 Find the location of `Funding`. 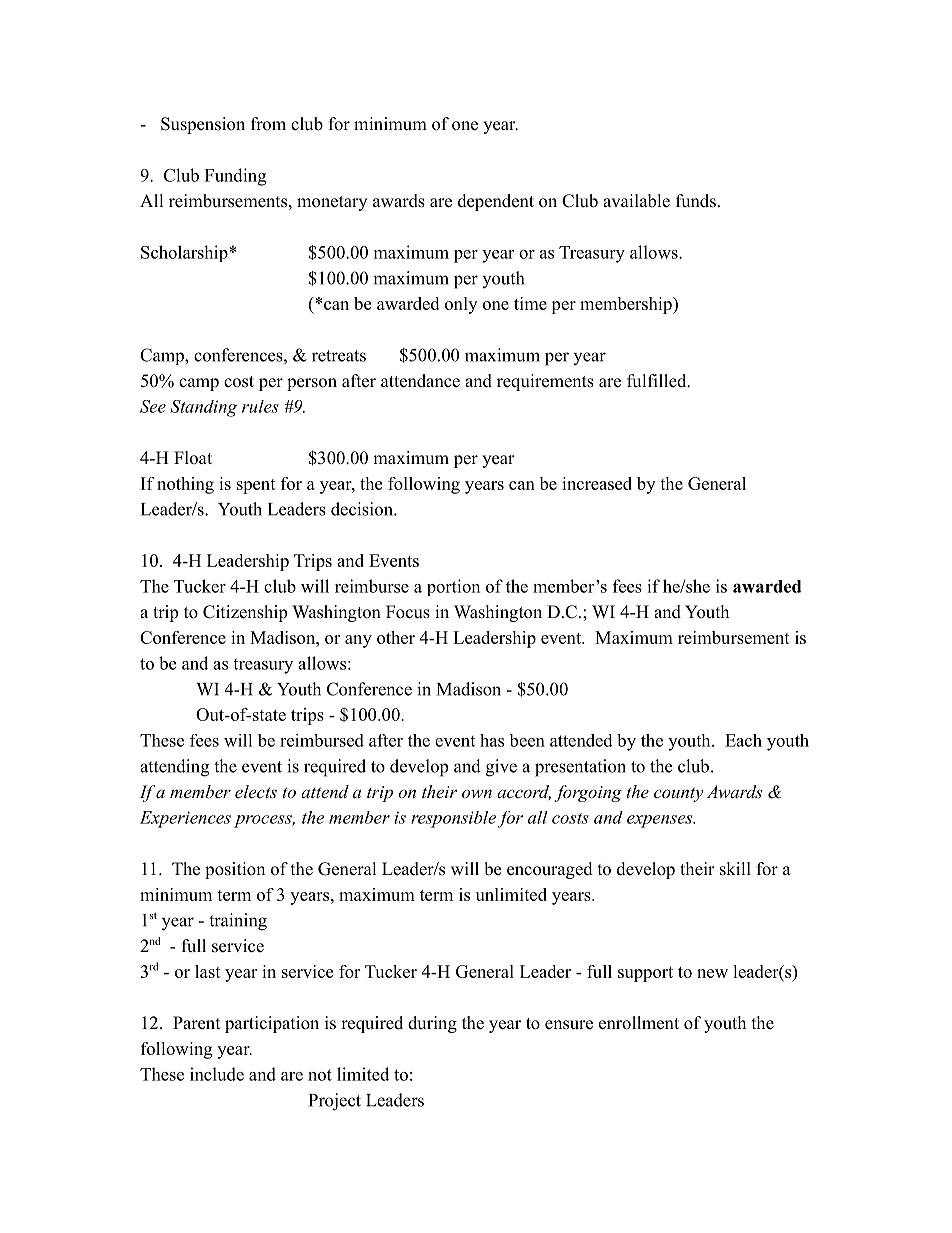

Funding is located at coordinates (235, 177).
